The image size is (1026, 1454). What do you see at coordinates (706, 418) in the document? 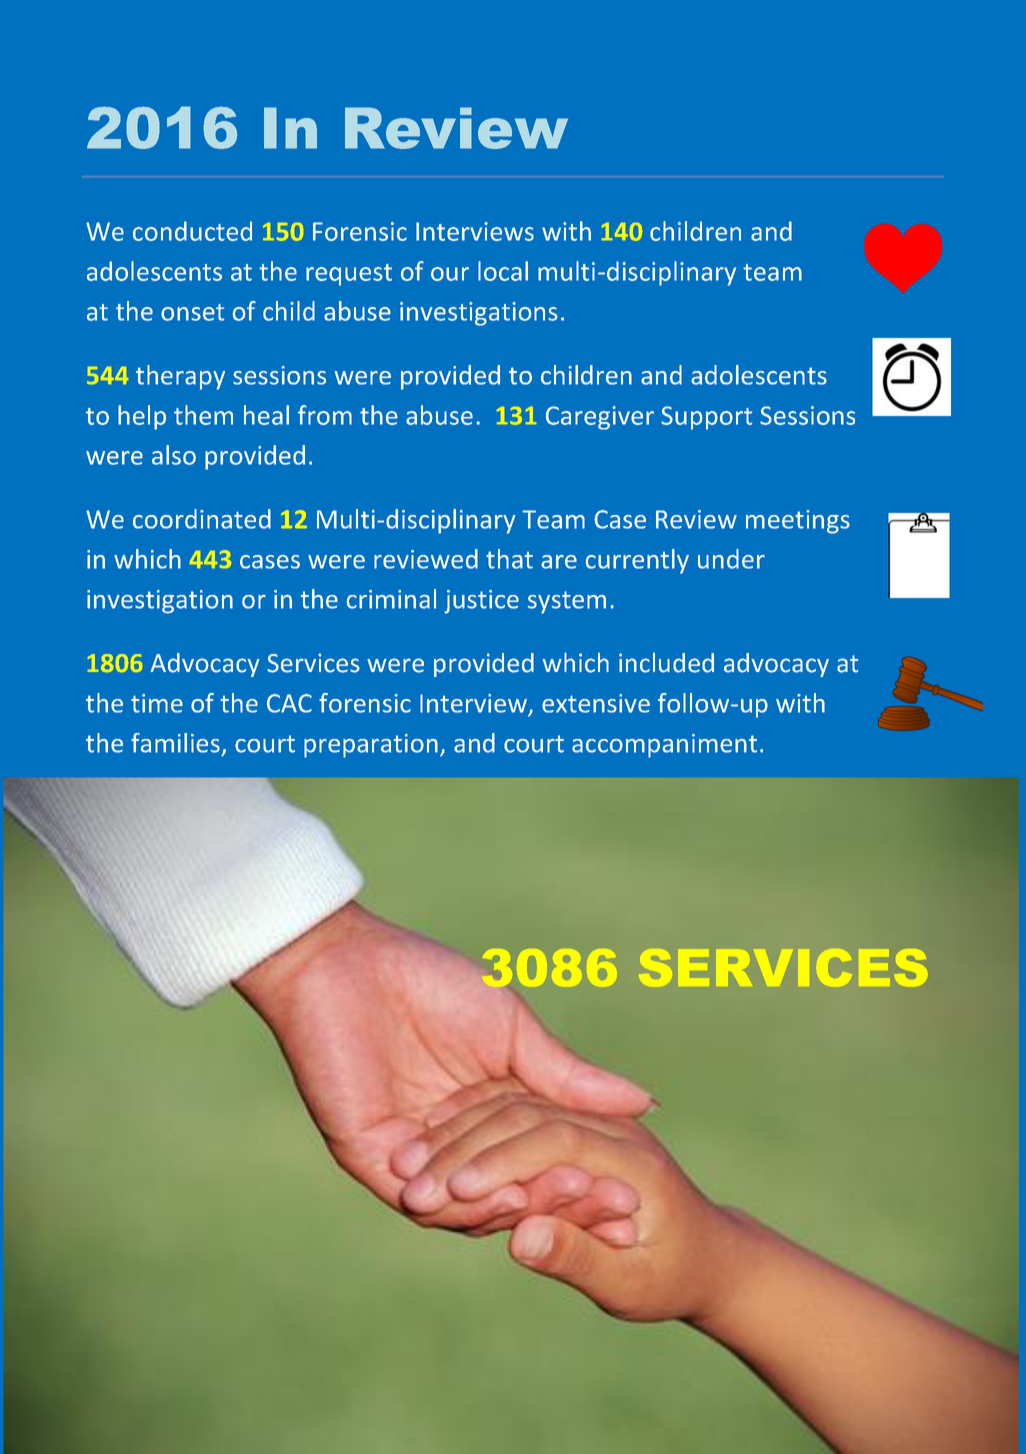
I see `Support` at bounding box center [706, 418].
